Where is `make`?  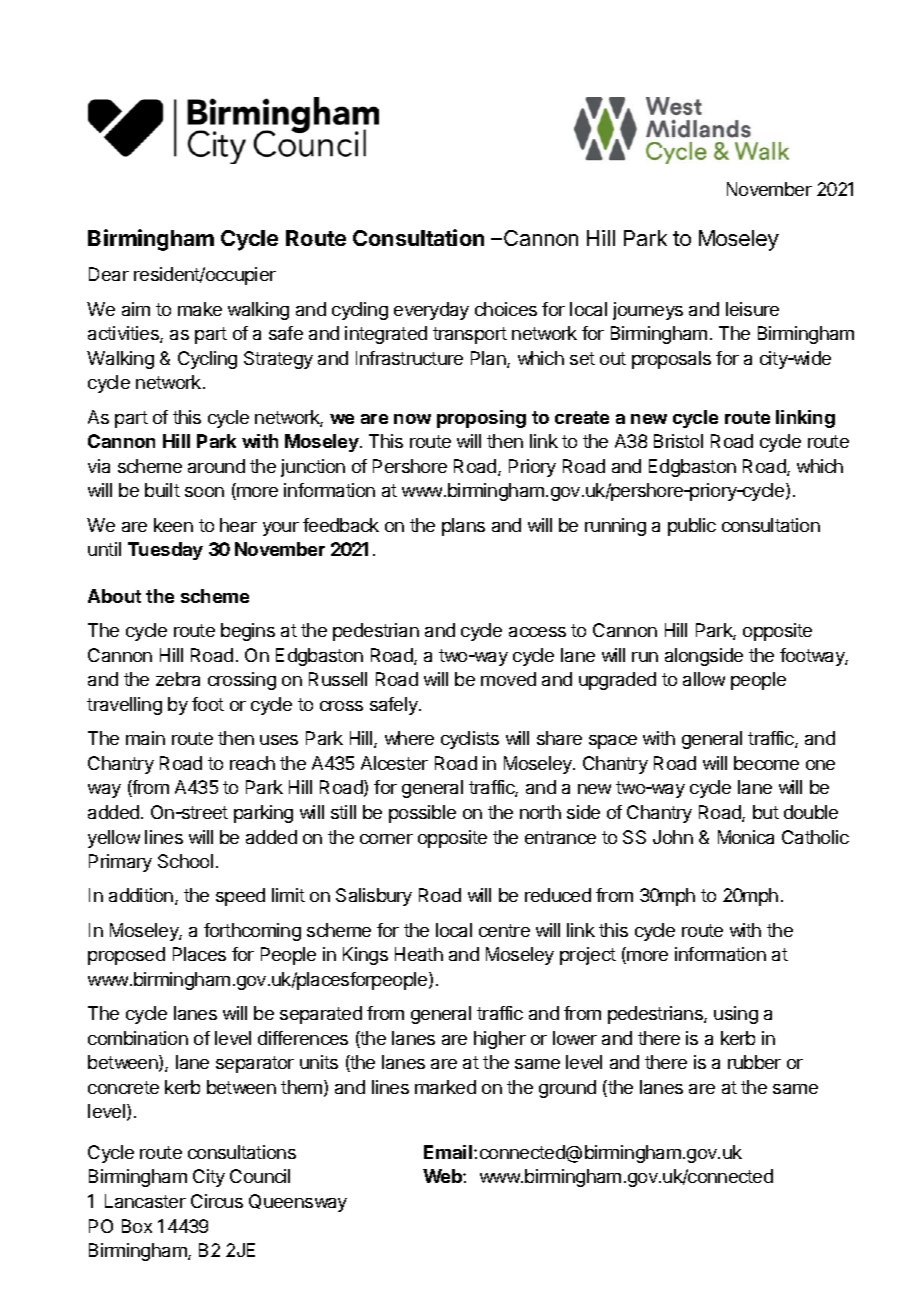 make is located at coordinates (200, 309).
